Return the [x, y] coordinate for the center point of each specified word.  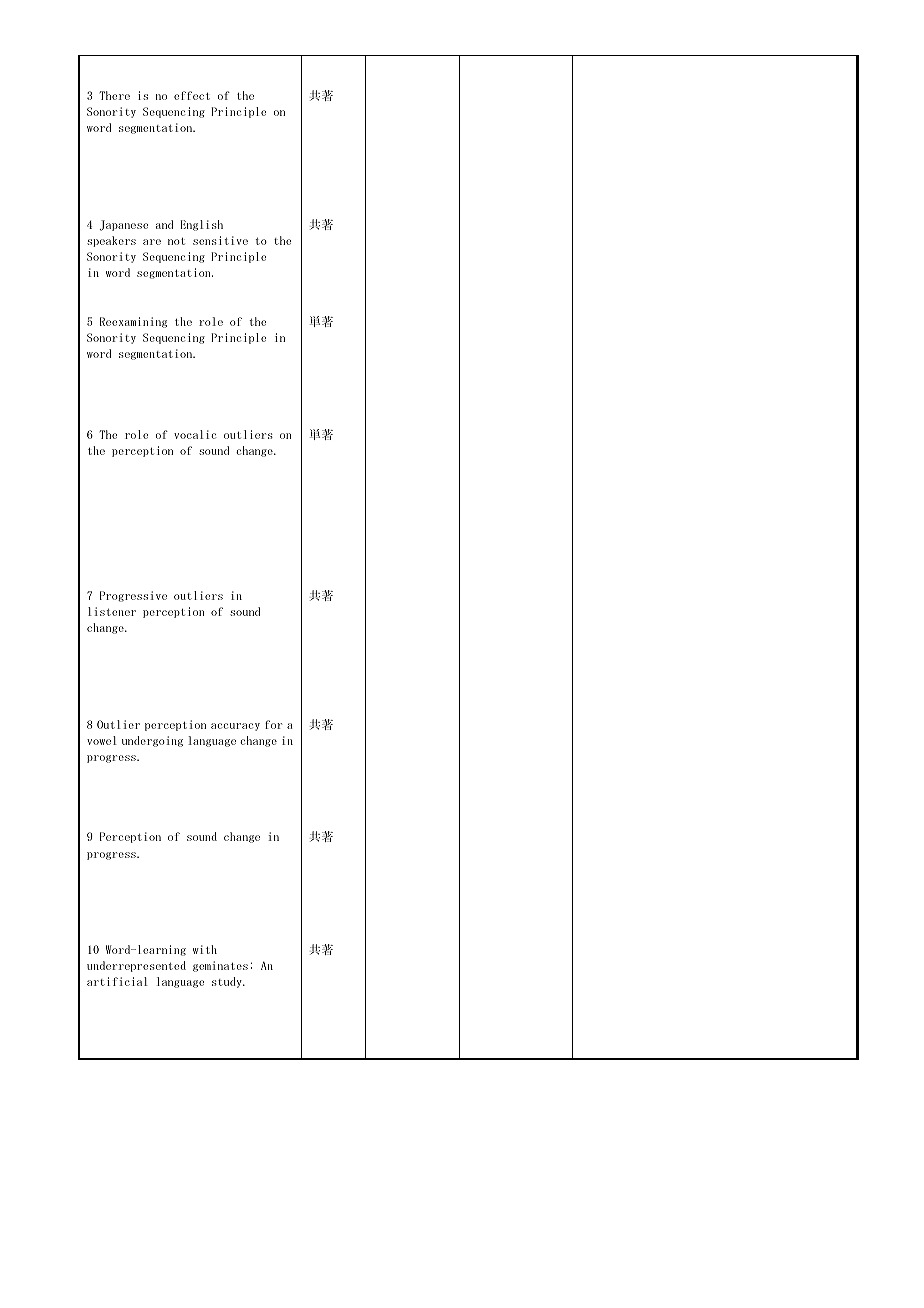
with [205, 949]
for [273, 724]
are [152, 242]
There [114, 95]
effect [192, 95]
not [176, 241]
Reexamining [133, 322]
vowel [102, 740]
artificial [117, 981]
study [228, 982]
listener [112, 611]
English [201, 225]
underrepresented [136, 966]
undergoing [152, 741]
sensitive [220, 240]
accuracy [235, 727]
